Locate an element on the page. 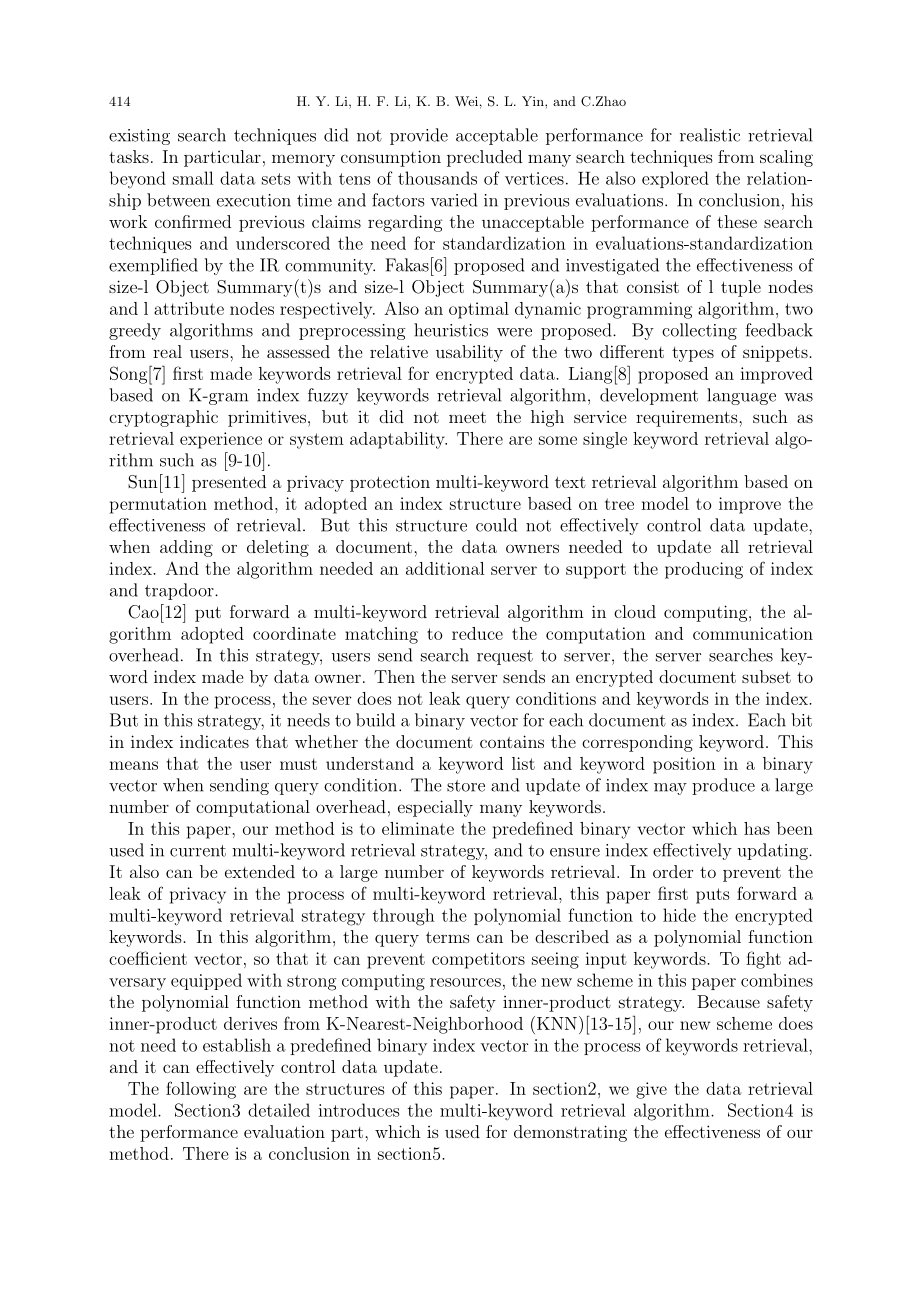 The width and height of the page is (924, 1308). collecting is located at coordinates (699, 331).
